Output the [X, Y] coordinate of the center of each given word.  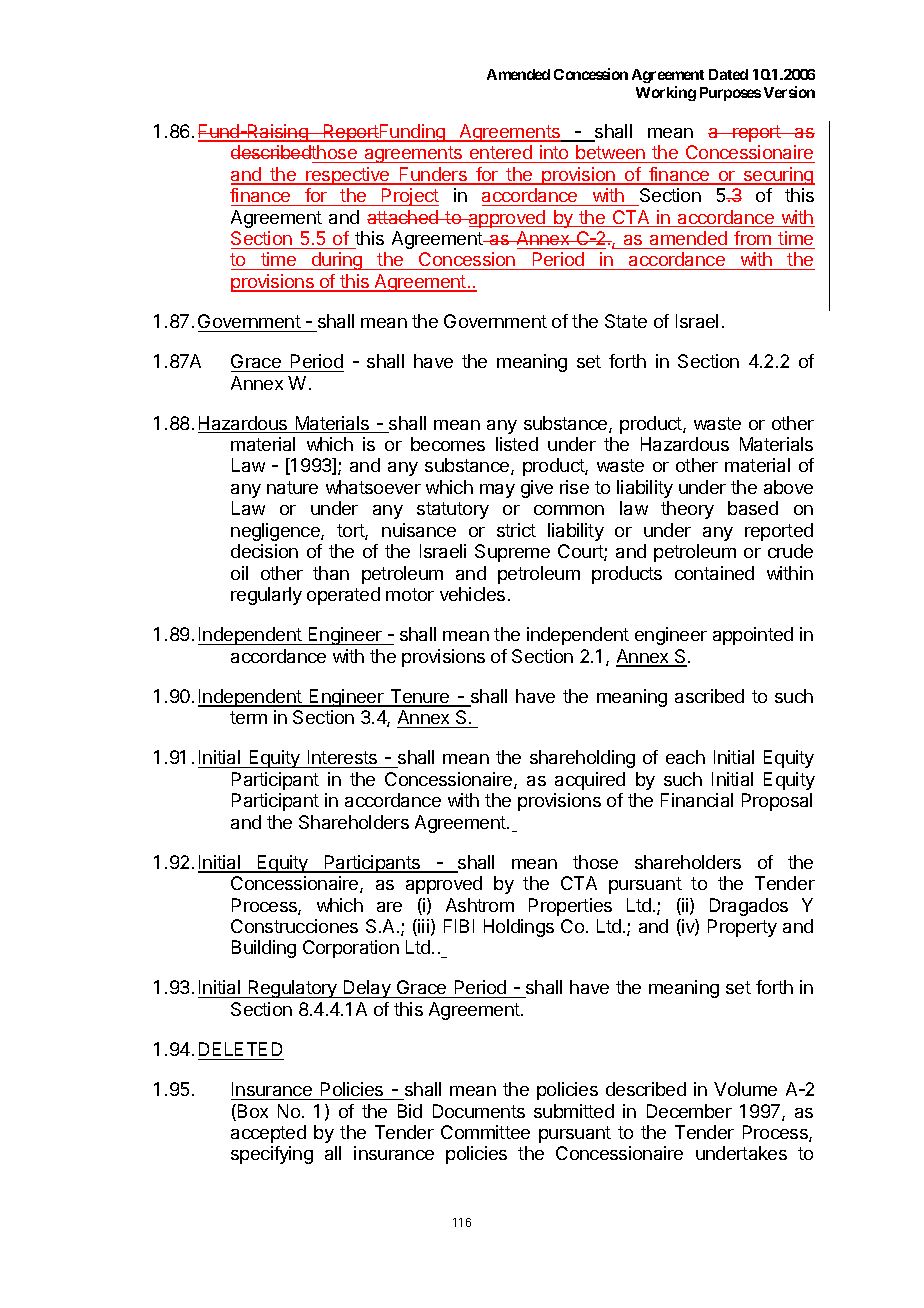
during [337, 261]
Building [264, 949]
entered [501, 154]
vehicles [472, 594]
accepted [268, 1134]
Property [742, 928]
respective [348, 176]
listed [517, 444]
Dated [728, 74]
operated [343, 596]
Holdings [519, 928]
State [626, 321]
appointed [753, 636]
